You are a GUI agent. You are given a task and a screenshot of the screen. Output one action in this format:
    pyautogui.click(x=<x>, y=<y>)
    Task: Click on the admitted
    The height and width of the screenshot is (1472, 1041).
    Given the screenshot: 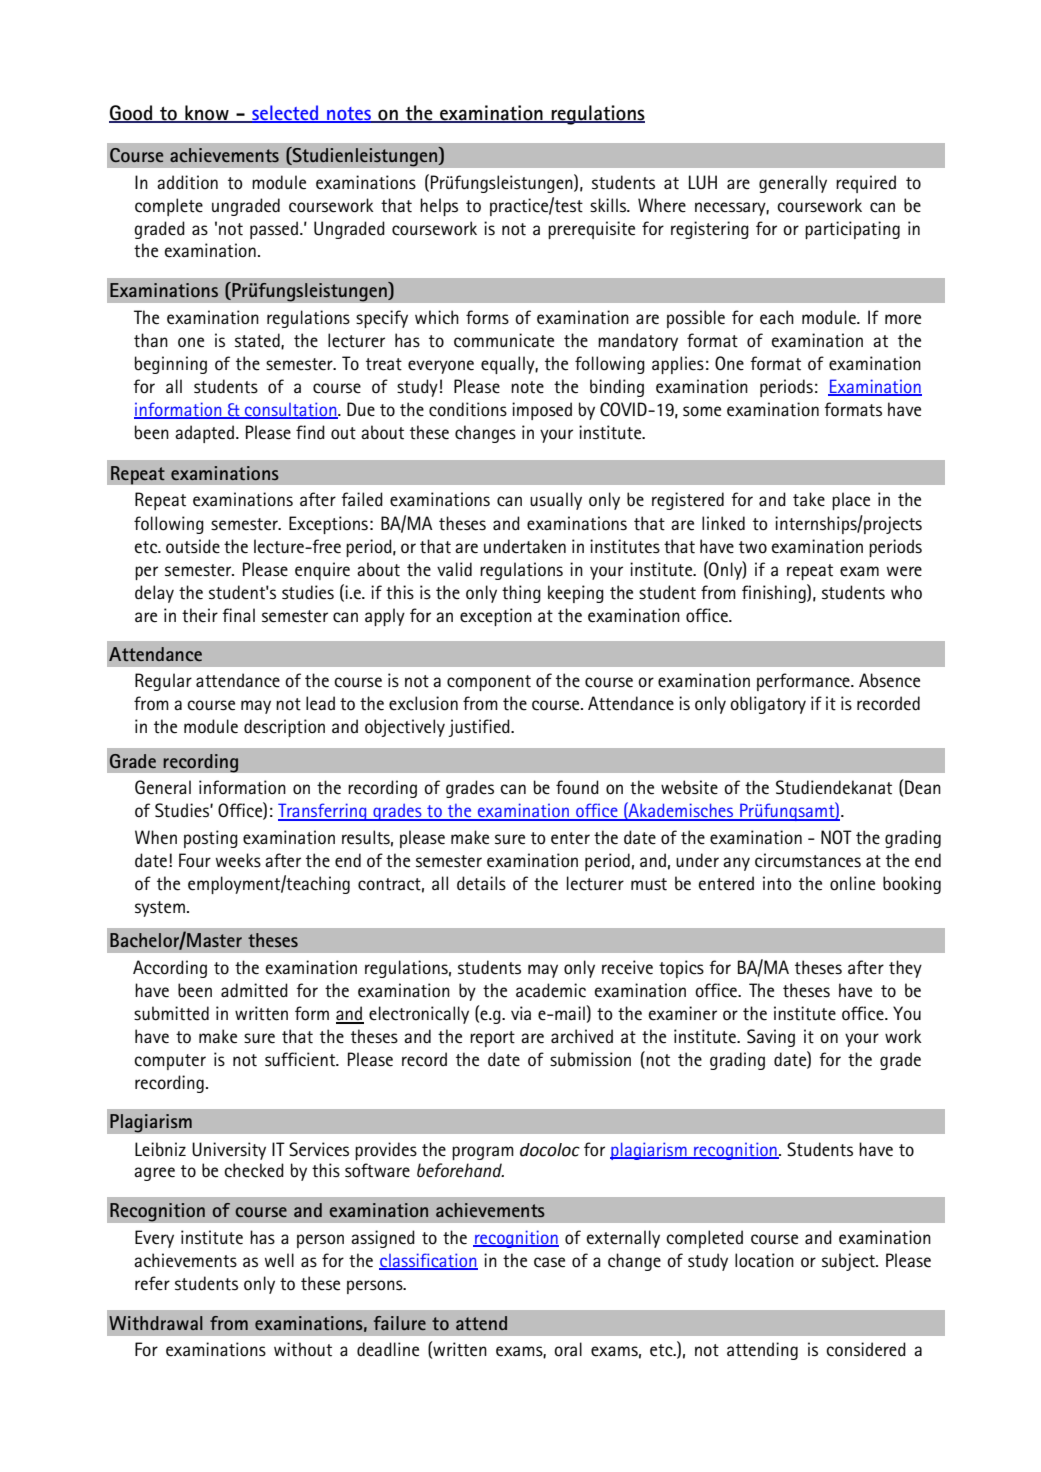 What is the action you would take?
    pyautogui.click(x=254, y=990)
